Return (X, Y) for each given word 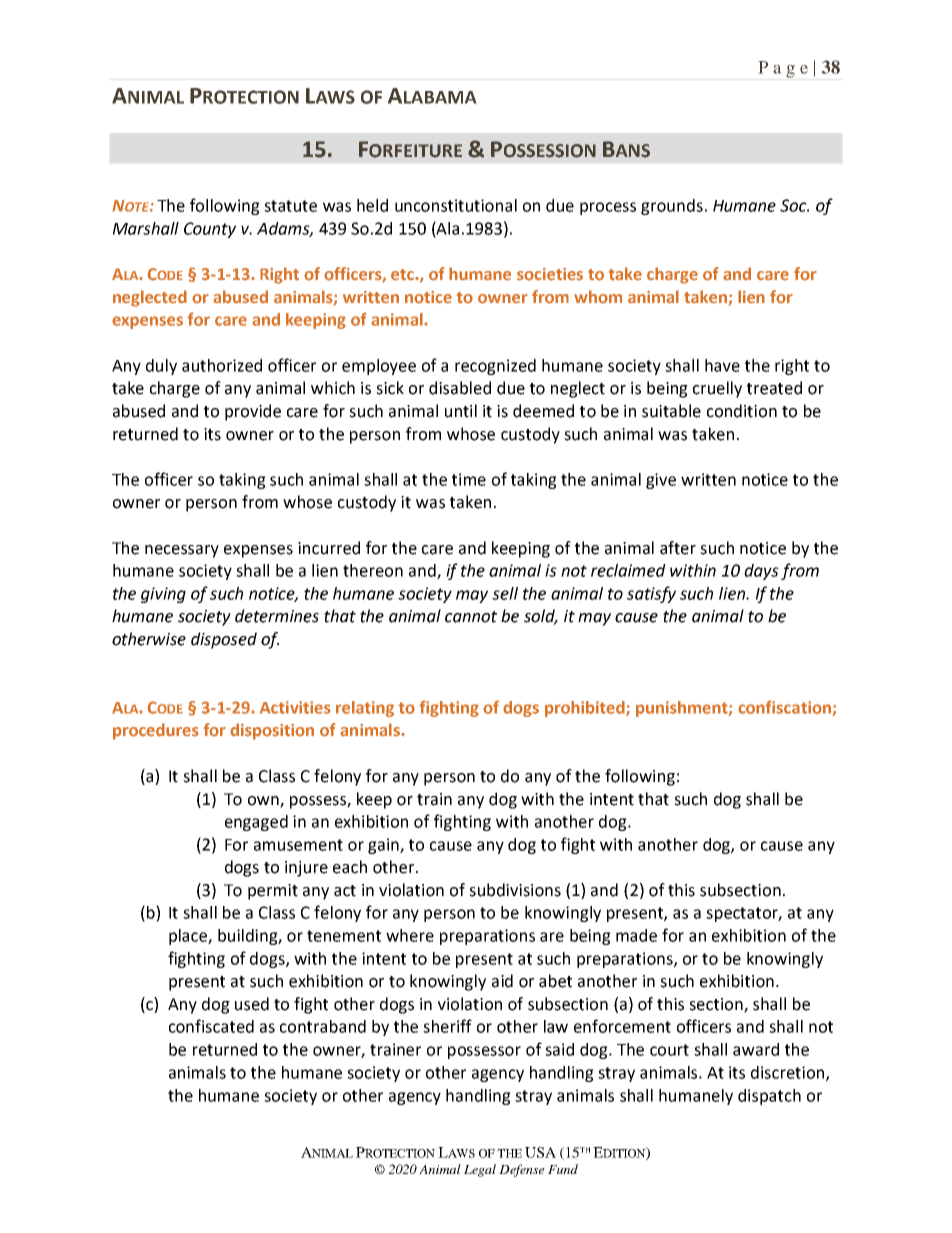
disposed (224, 640)
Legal (480, 1170)
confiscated (211, 1026)
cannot (471, 617)
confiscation (785, 708)
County (210, 230)
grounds (672, 207)
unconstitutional (456, 205)
